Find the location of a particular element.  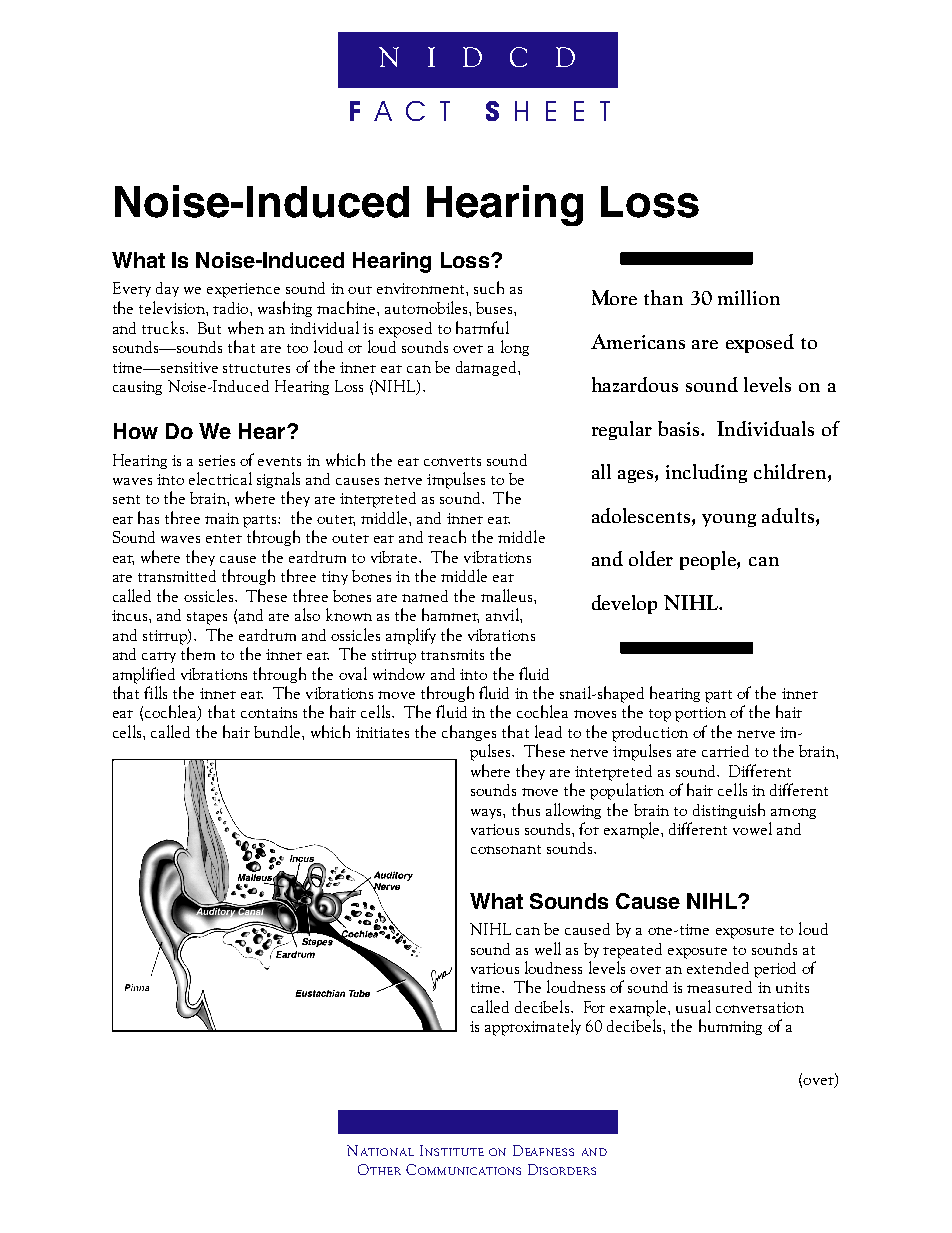

bundle is located at coordinates (278, 731).
